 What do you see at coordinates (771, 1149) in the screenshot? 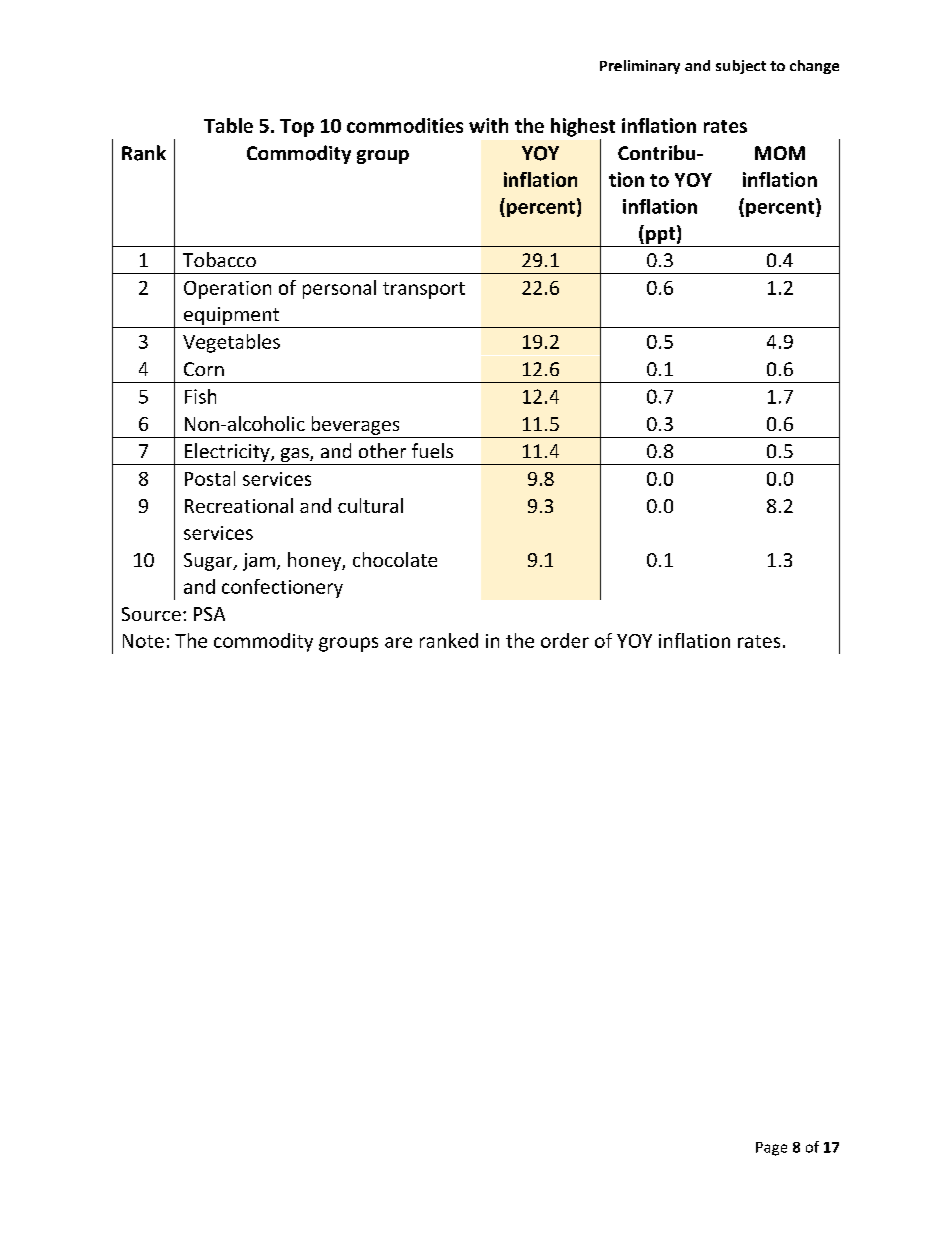
I see `Page` at bounding box center [771, 1149].
